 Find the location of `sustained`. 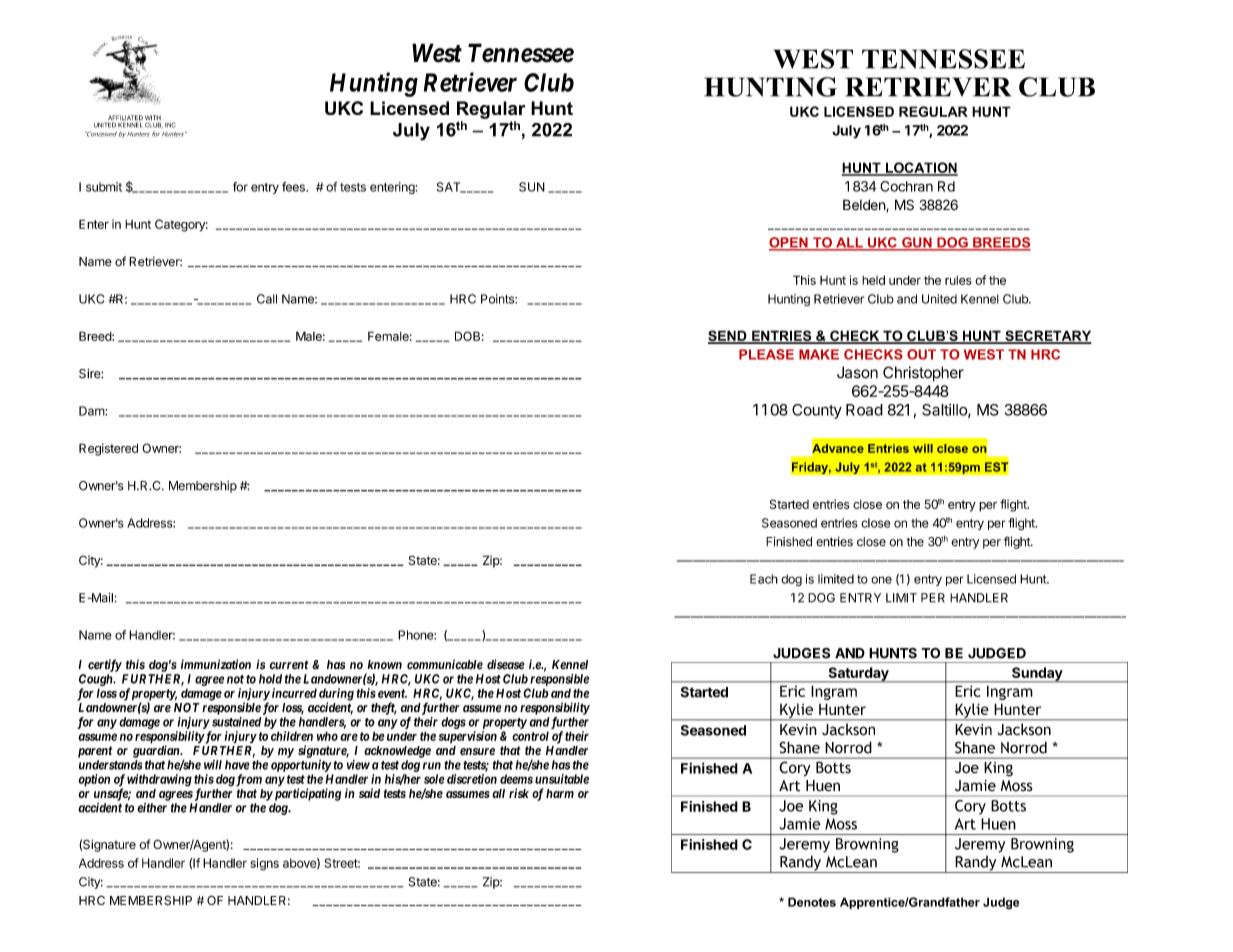

sustained is located at coordinates (235, 722).
